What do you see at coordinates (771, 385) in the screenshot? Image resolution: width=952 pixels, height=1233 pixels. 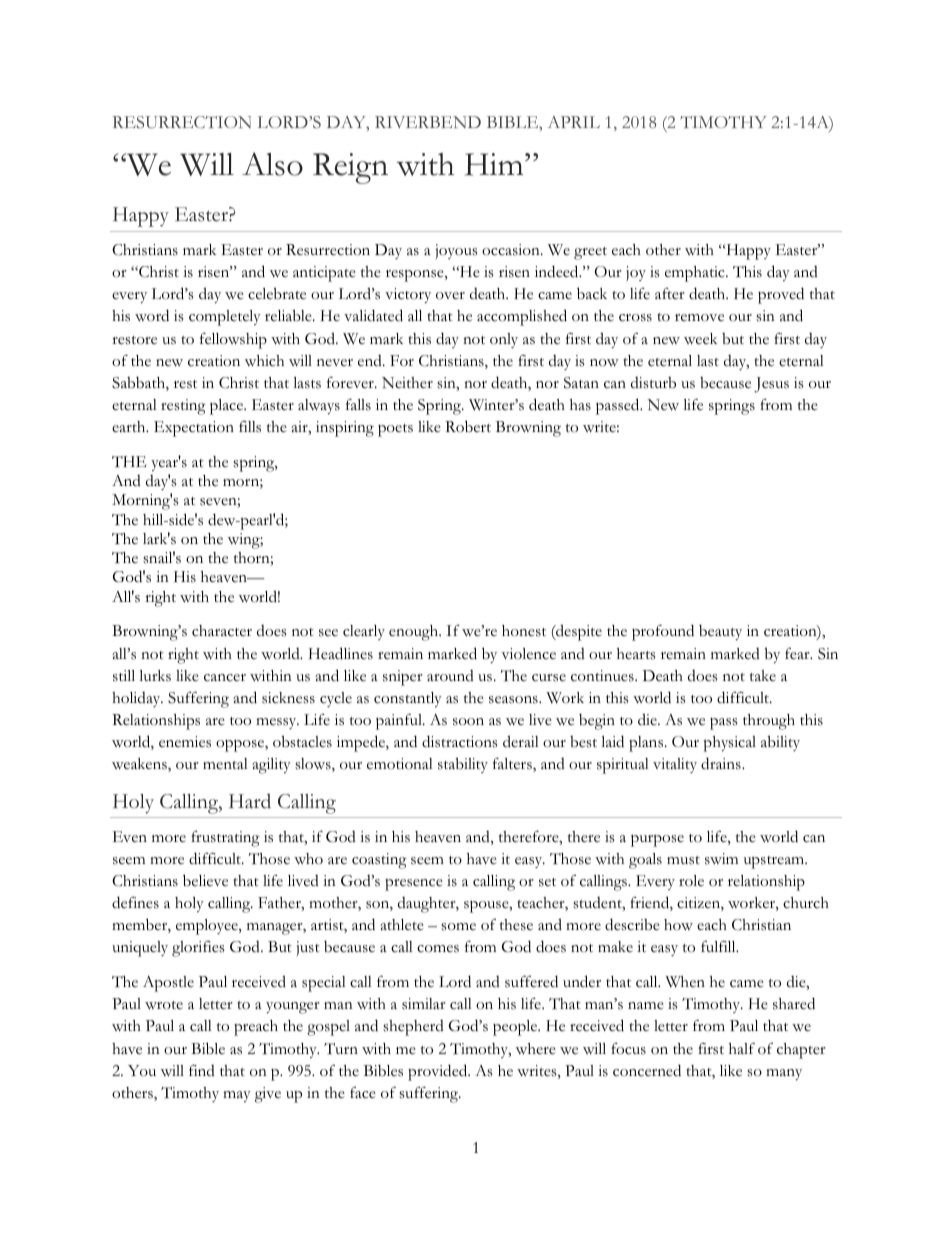 I see `Jesus` at bounding box center [771, 385].
